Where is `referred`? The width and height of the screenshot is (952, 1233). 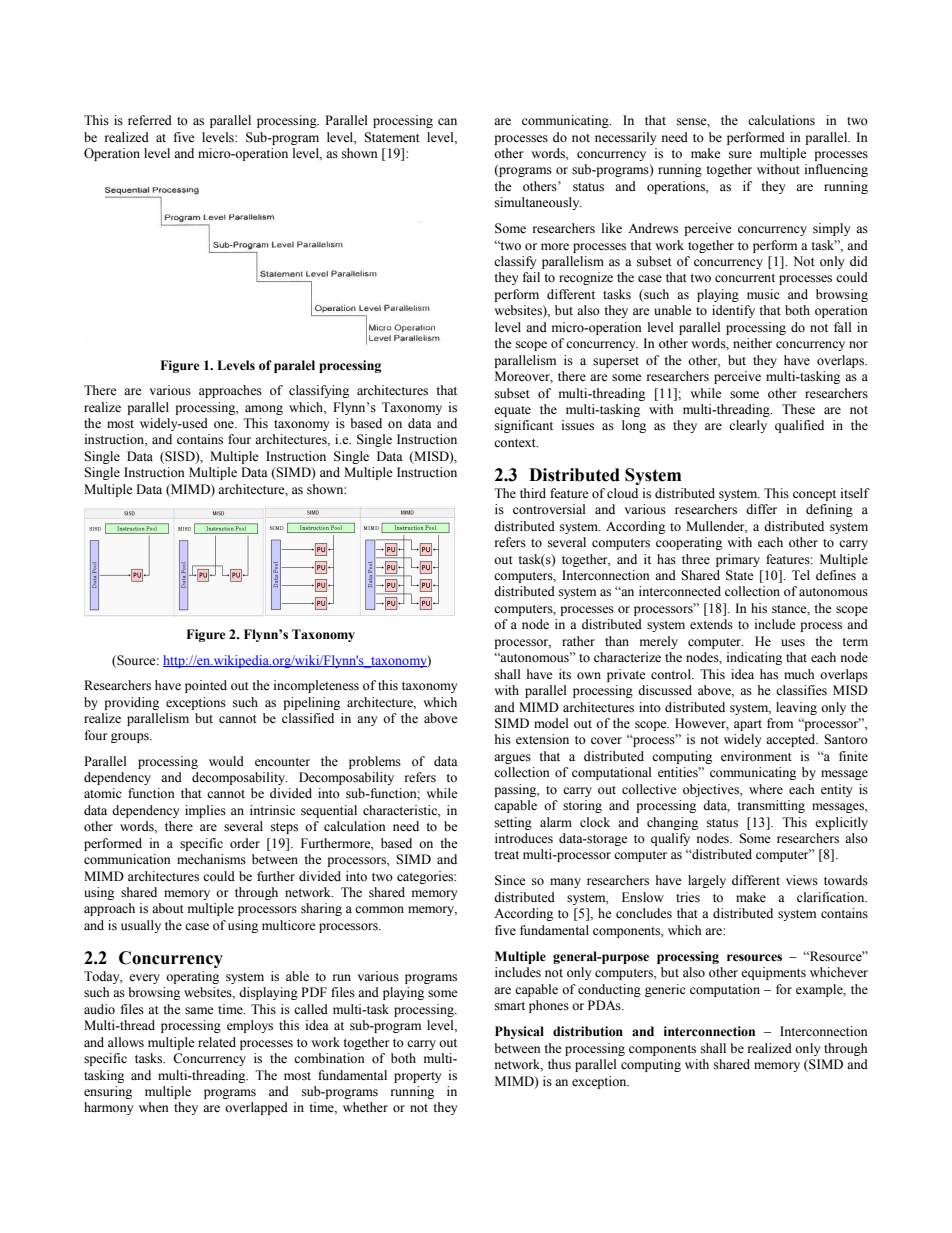
referred is located at coordinates (150, 120).
